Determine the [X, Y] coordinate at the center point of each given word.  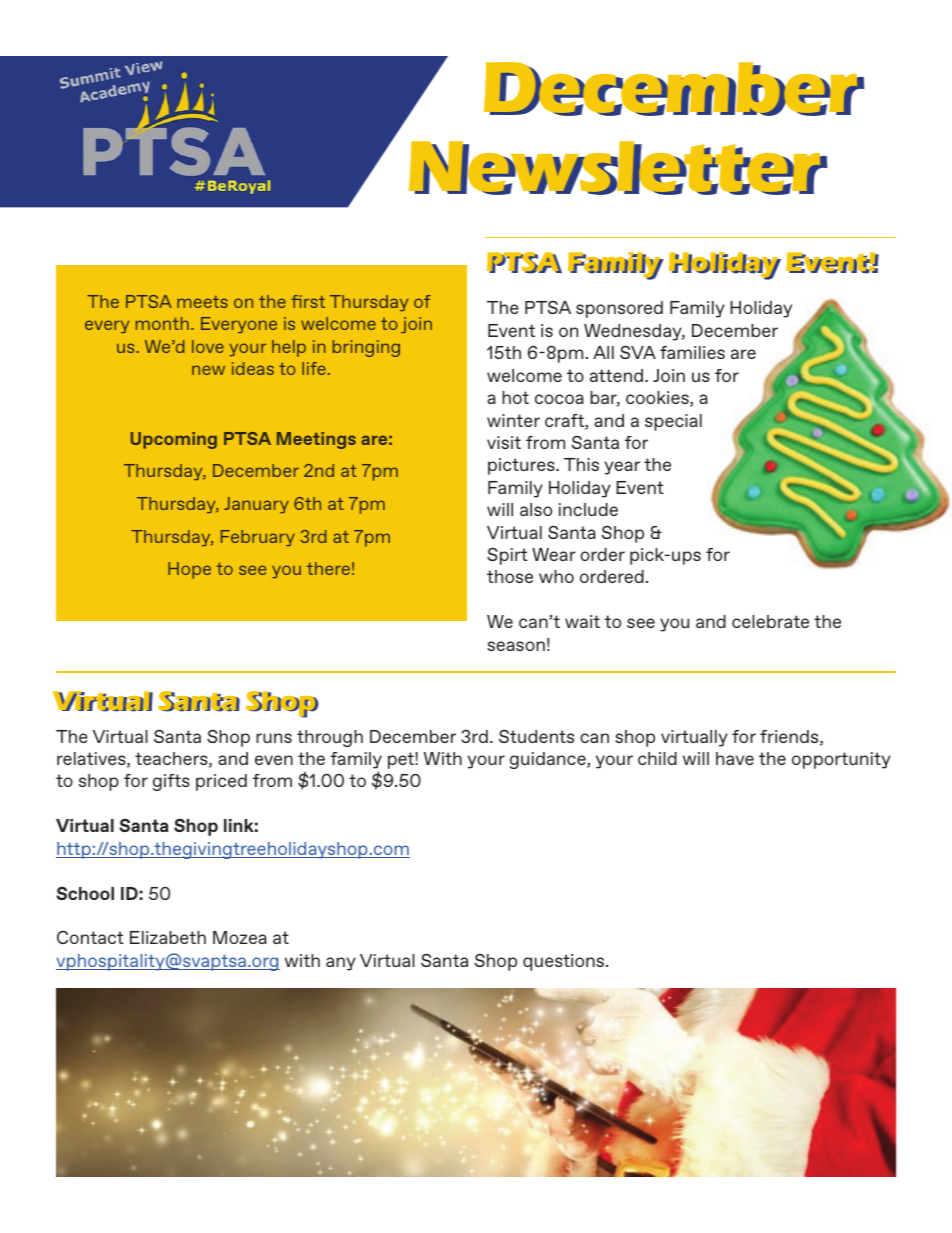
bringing [366, 348]
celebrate [770, 621]
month [162, 323]
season [516, 646]
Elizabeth [168, 937]
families [692, 352]
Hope [189, 570]
